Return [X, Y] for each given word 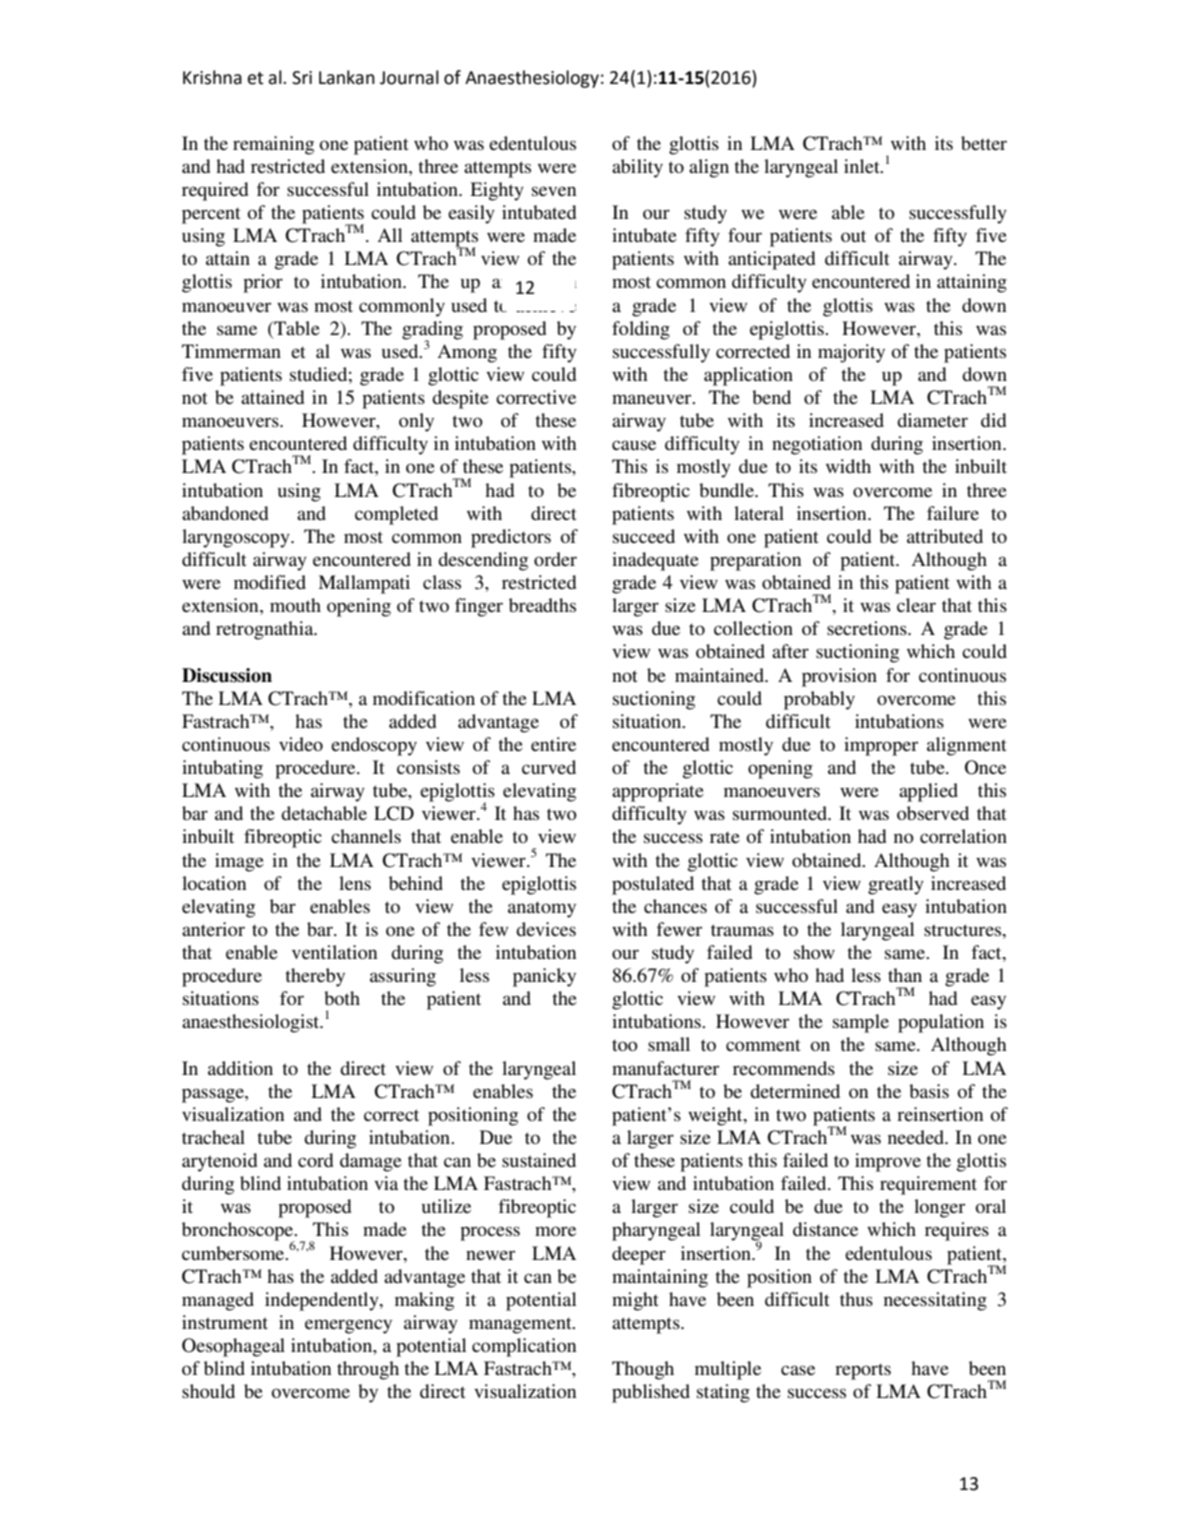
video [301, 744]
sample [861, 1023]
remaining [273, 145]
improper [881, 746]
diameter [932, 420]
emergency [348, 1326]
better [984, 143]
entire [553, 744]
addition [240, 1068]
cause [634, 445]
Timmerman [231, 351]
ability [637, 168]
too [625, 1045]
